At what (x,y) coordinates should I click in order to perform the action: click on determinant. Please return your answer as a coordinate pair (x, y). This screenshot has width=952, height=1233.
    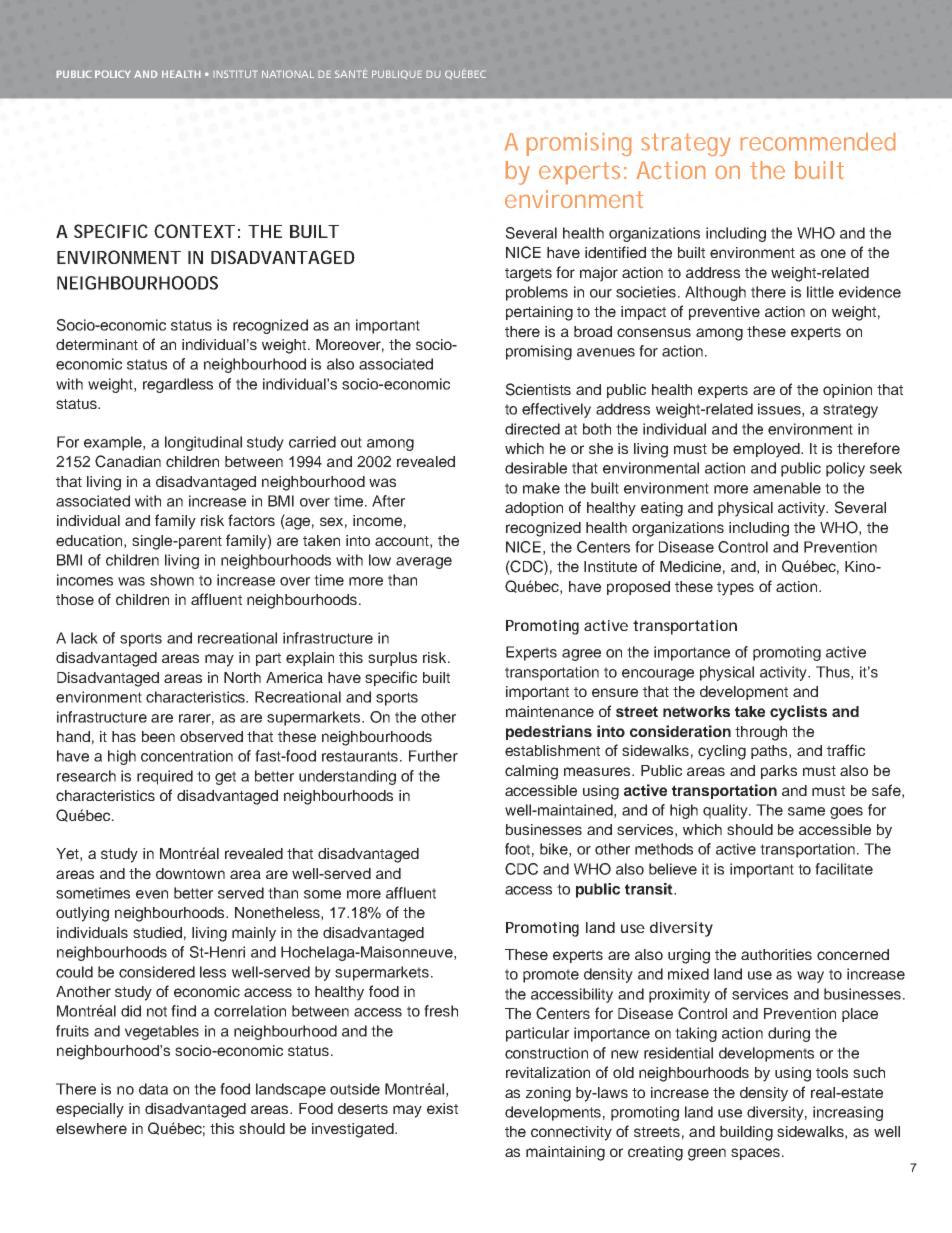
    Looking at the image, I should click on (97, 344).
